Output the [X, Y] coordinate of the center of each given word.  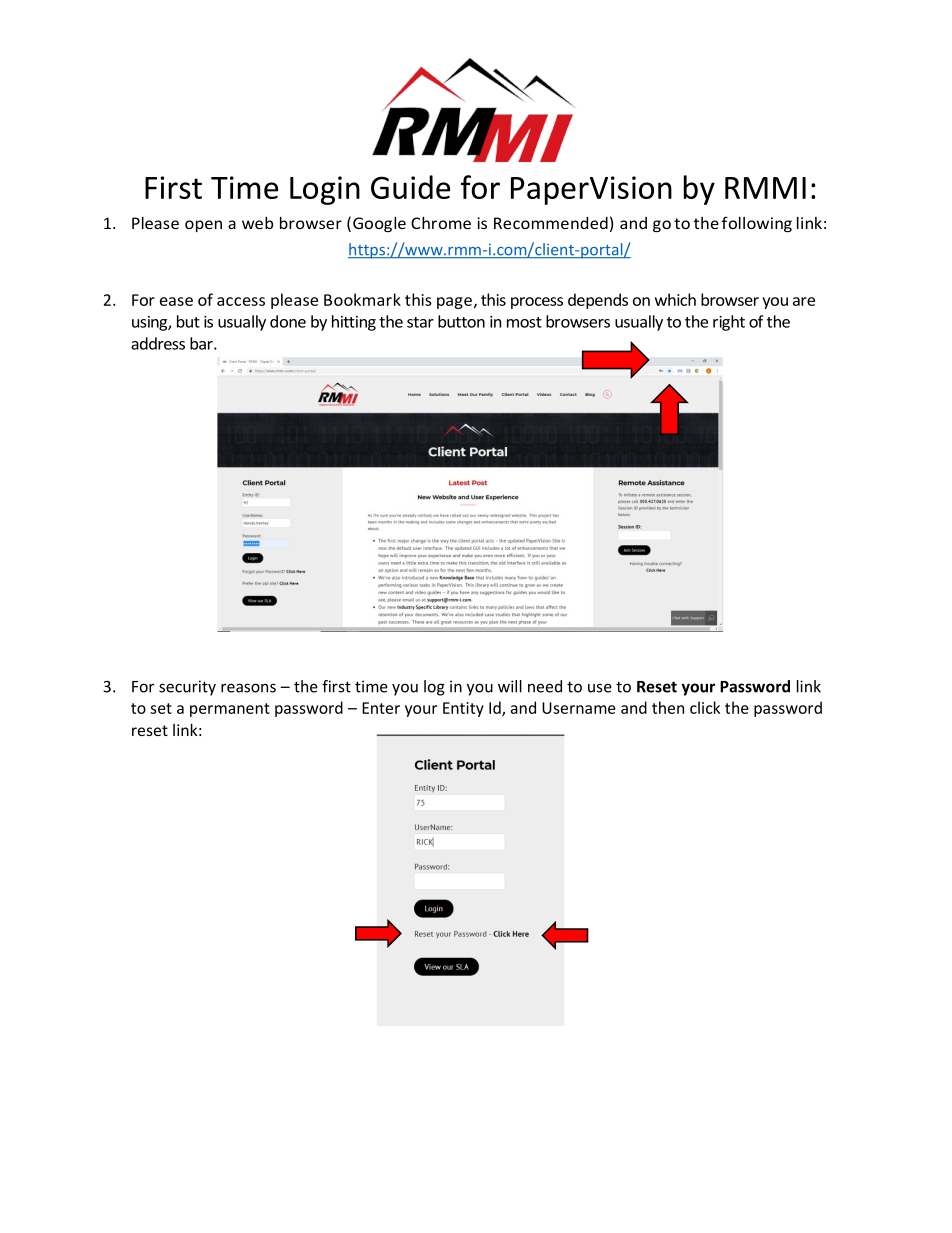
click [705, 707]
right [729, 323]
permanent [230, 710]
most [524, 322]
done [288, 321]
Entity [463, 709]
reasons [248, 688]
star [420, 322]
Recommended [551, 223]
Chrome [441, 223]
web [257, 223]
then [668, 707]
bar [202, 343]
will [510, 686]
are [804, 301]
